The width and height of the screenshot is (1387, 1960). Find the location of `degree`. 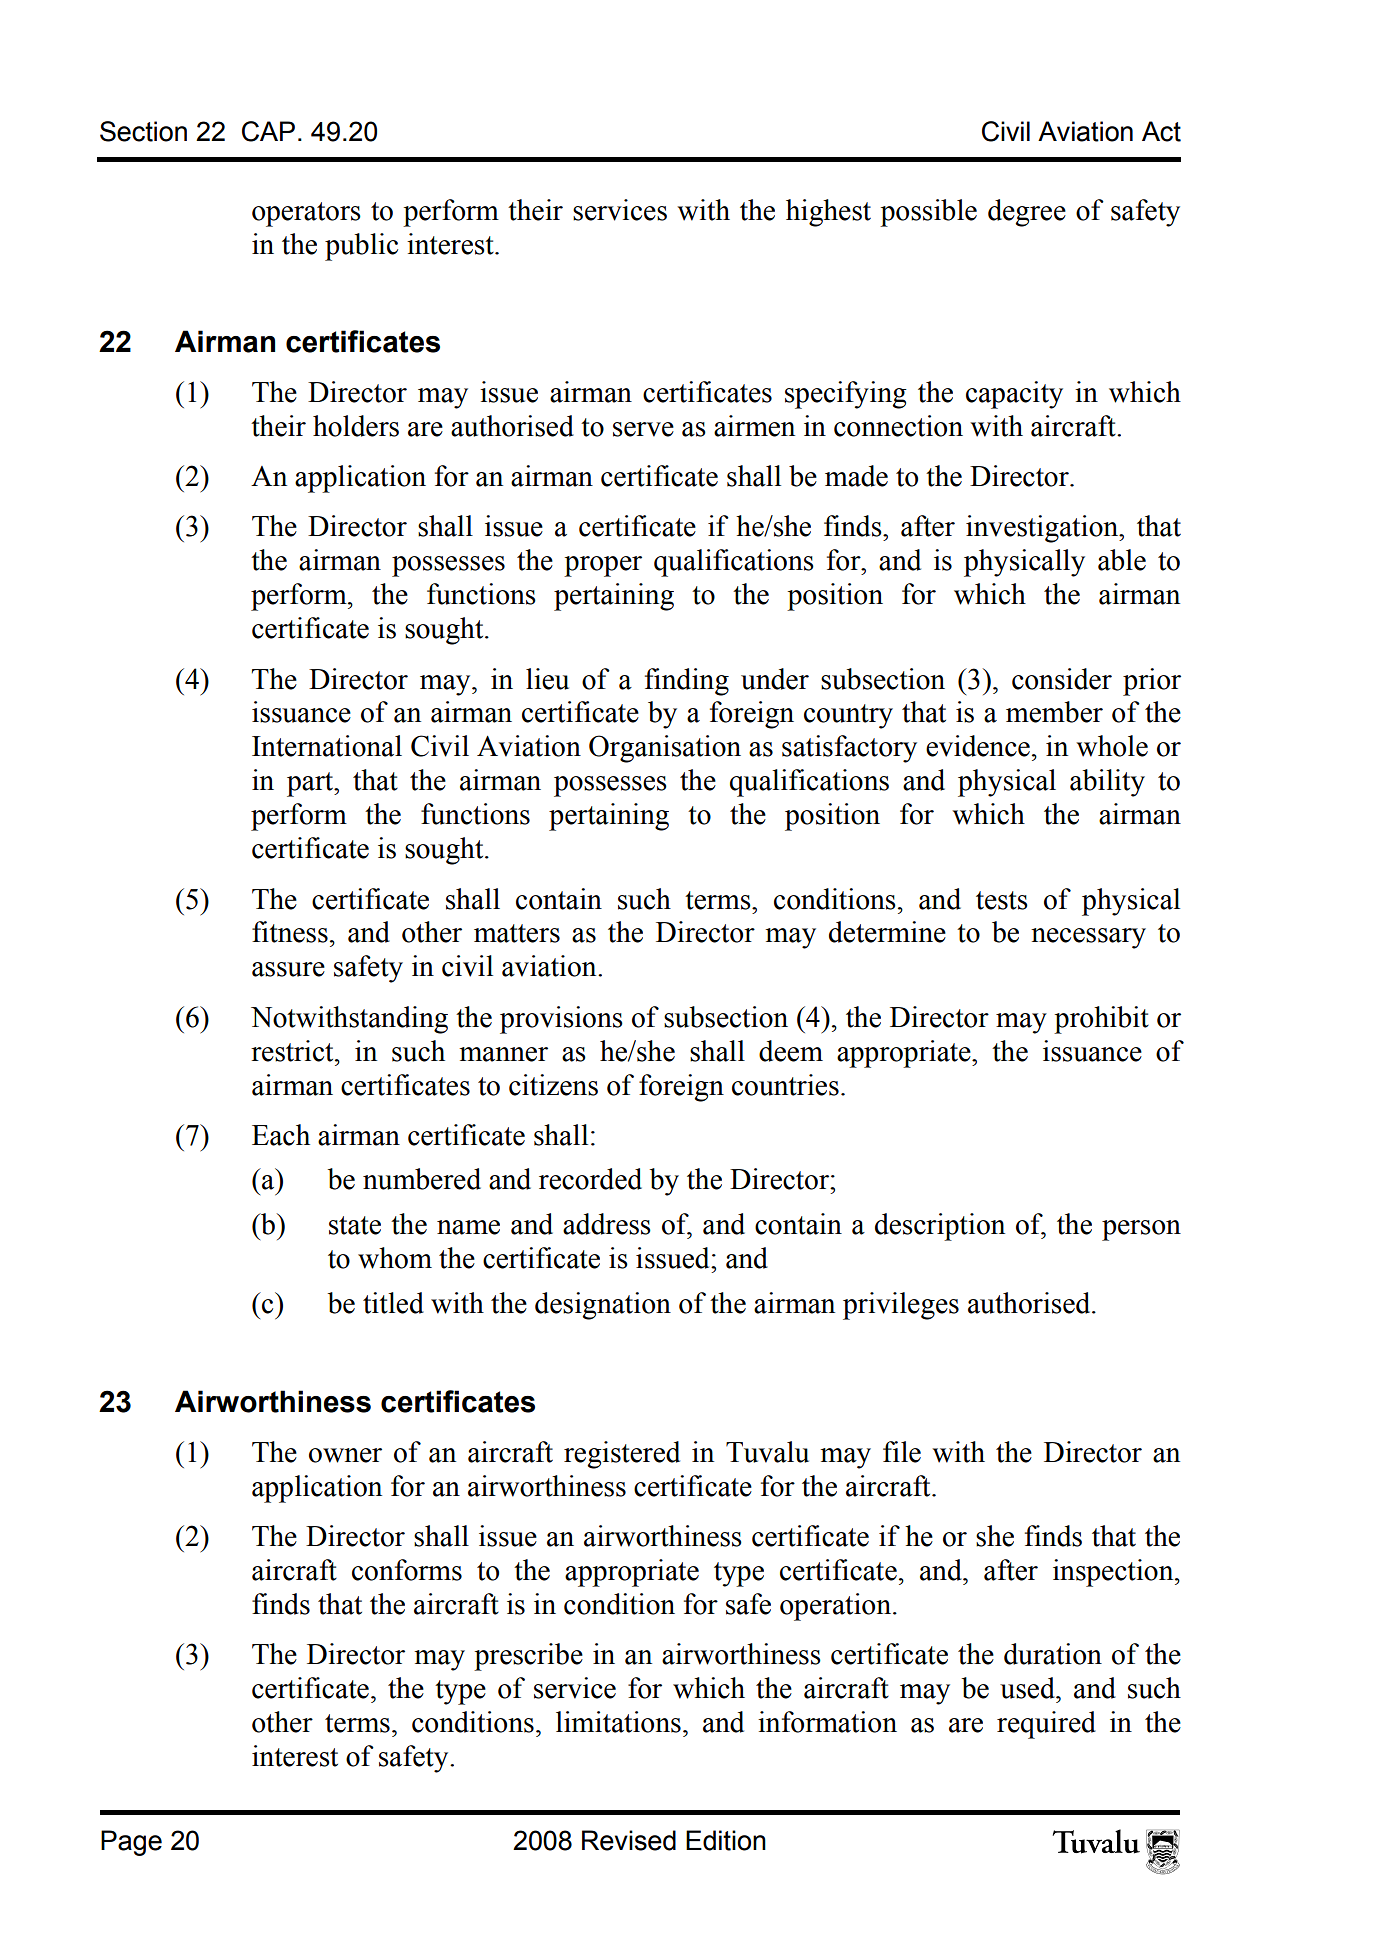

degree is located at coordinates (1027, 213).
